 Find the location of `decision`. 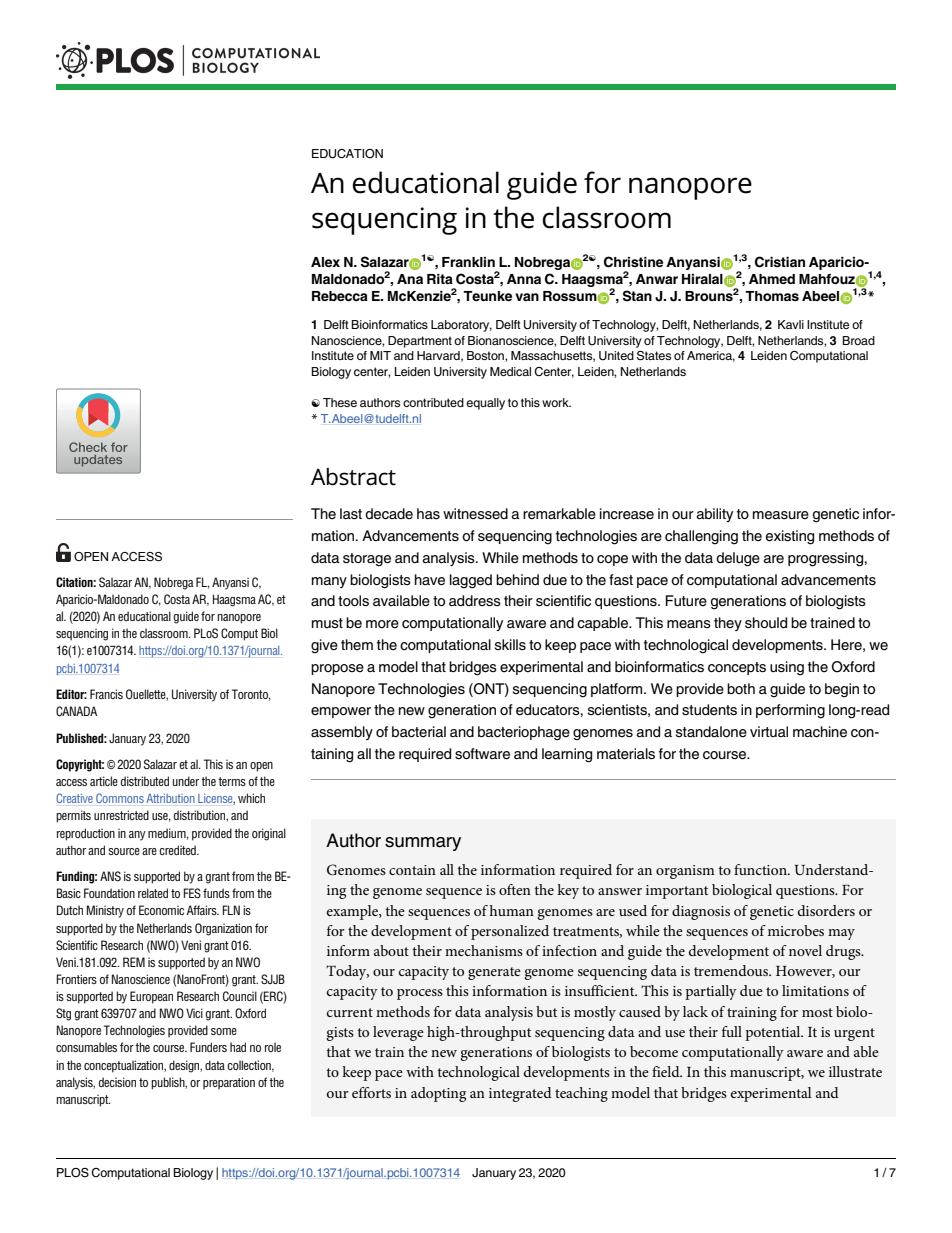

decision is located at coordinates (117, 1082).
